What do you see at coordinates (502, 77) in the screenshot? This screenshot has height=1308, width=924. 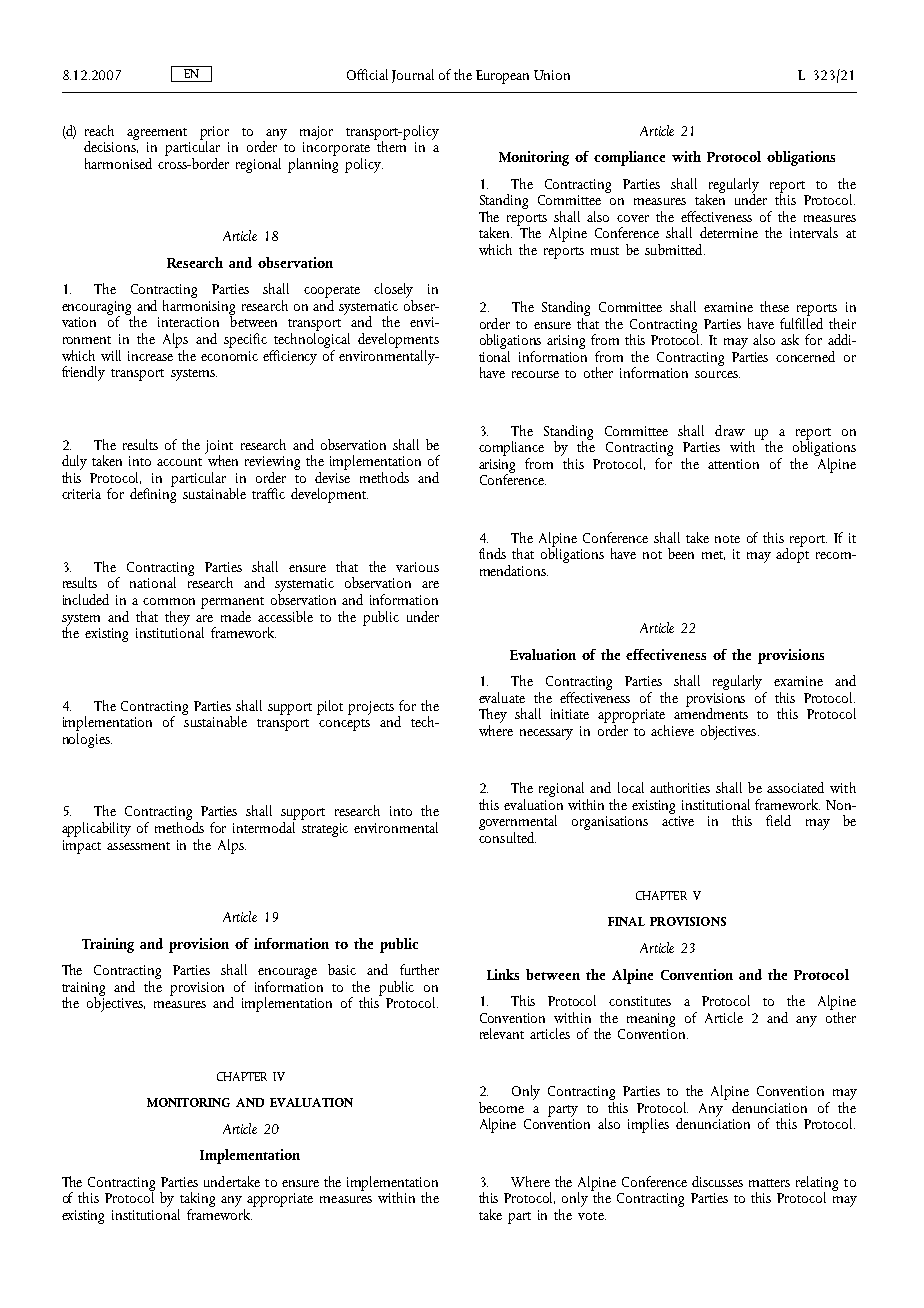 I see `European` at bounding box center [502, 77].
